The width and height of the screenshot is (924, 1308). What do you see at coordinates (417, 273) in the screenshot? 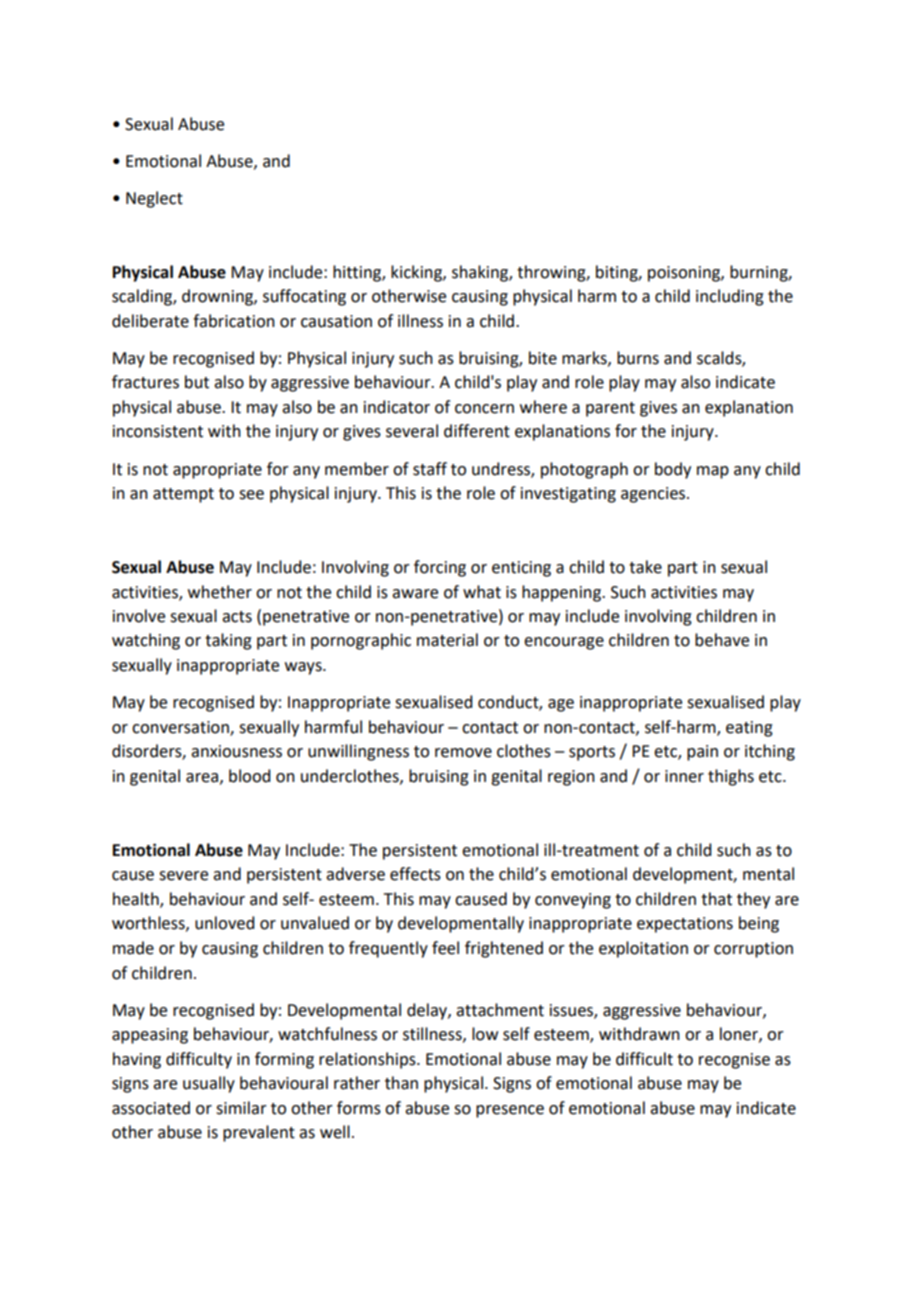
I see `kicking` at bounding box center [417, 273].
